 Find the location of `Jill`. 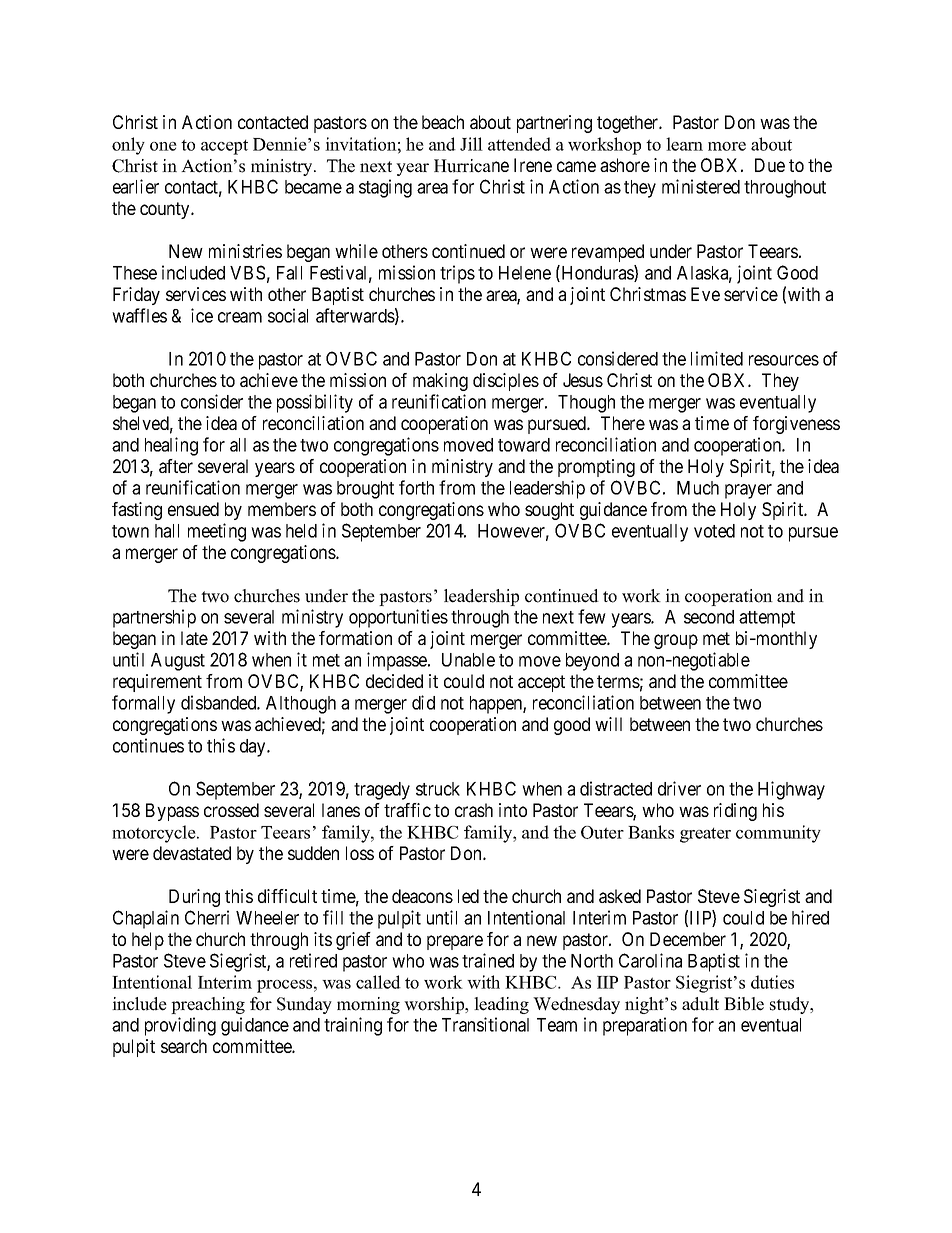

Jill is located at coordinates (471, 144).
